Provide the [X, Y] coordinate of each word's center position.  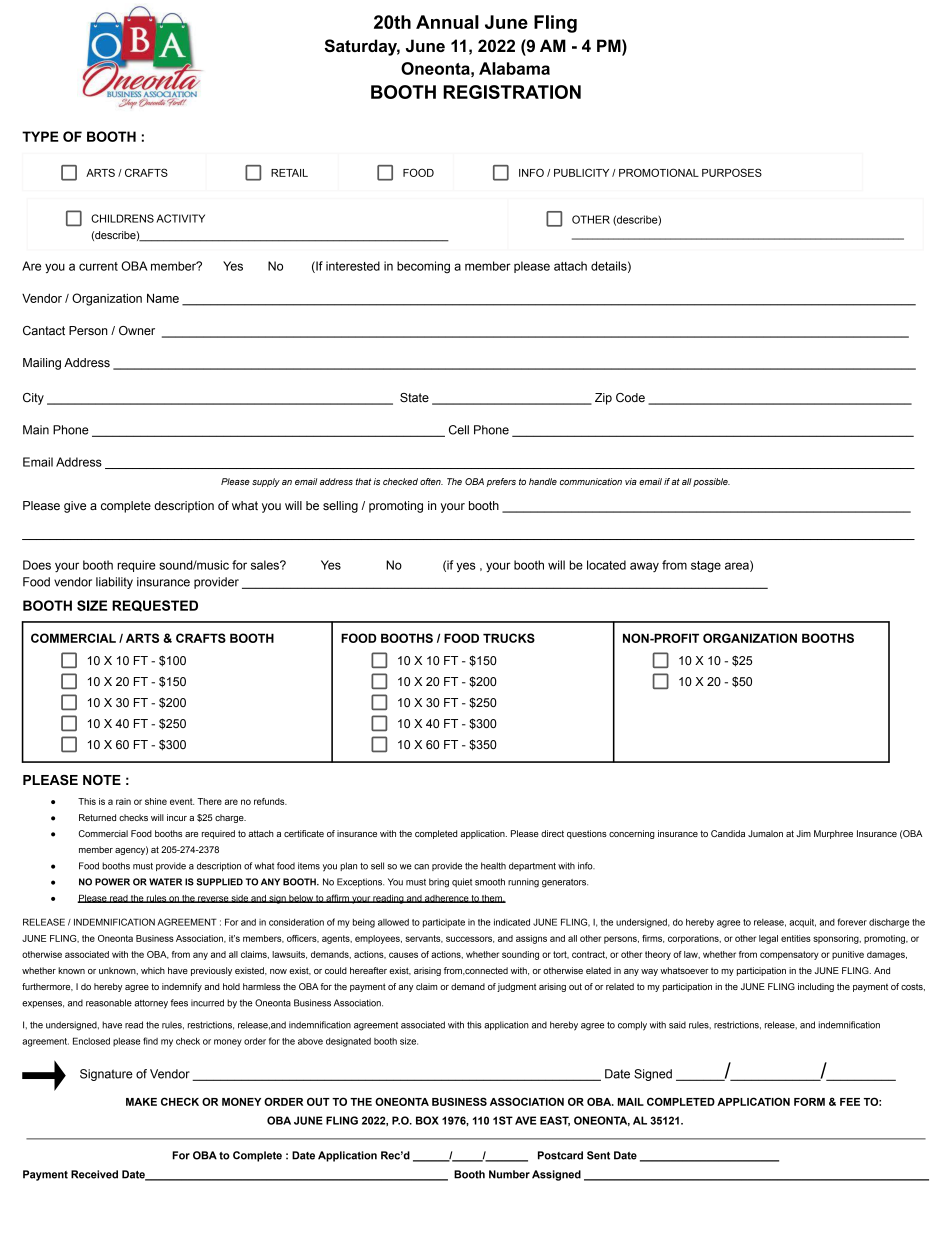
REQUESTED [155, 606]
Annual [447, 22]
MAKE [141, 1102]
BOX [427, 1120]
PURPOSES [732, 172]
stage [706, 567]
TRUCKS [509, 638]
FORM [809, 1101]
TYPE [40, 136]
